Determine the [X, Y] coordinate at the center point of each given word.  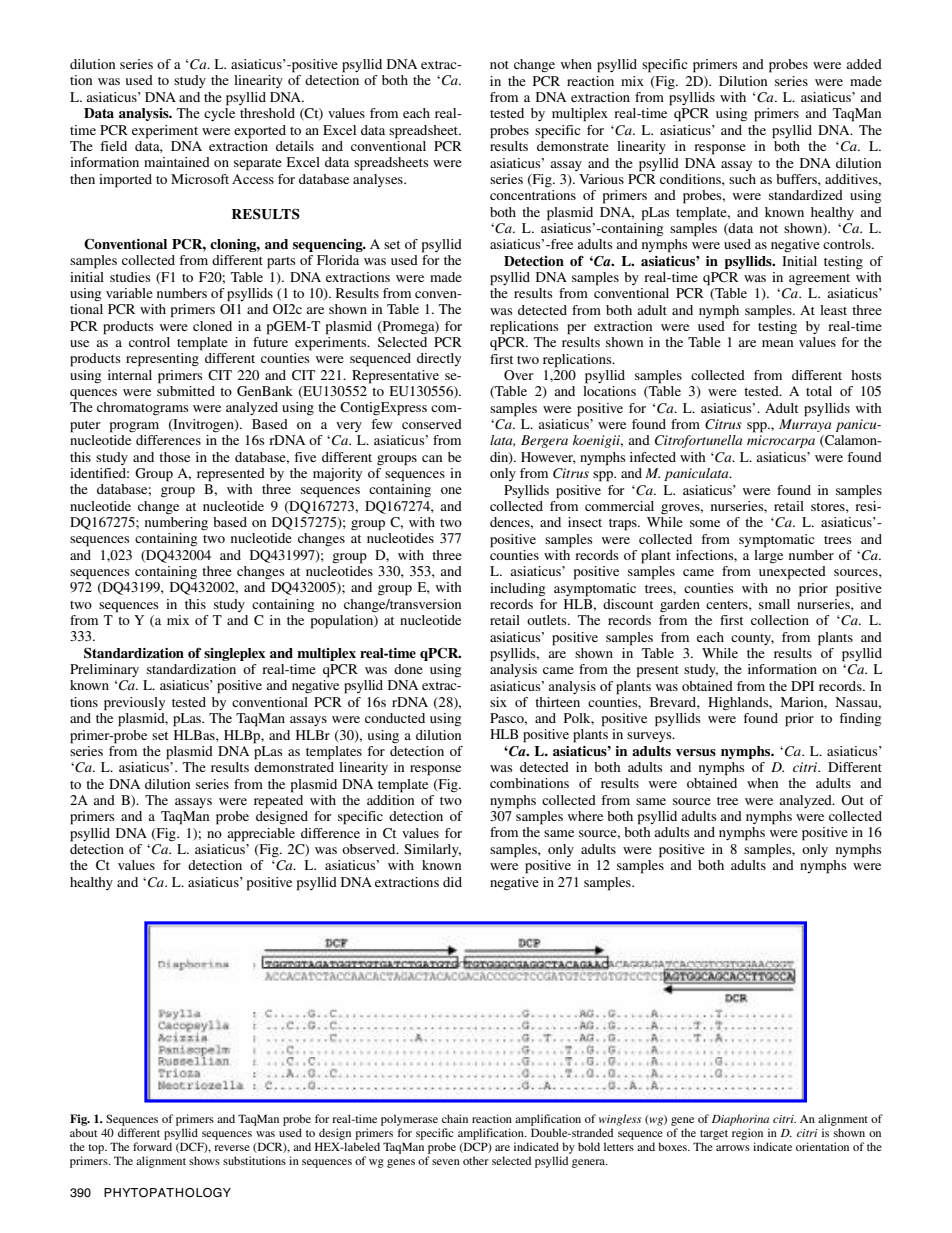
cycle [219, 114]
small [774, 604]
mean [777, 343]
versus [696, 752]
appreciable [261, 835]
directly [439, 359]
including [517, 590]
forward [152, 1146]
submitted [186, 391]
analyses [379, 180]
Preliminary [104, 670]
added [864, 64]
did [452, 882]
